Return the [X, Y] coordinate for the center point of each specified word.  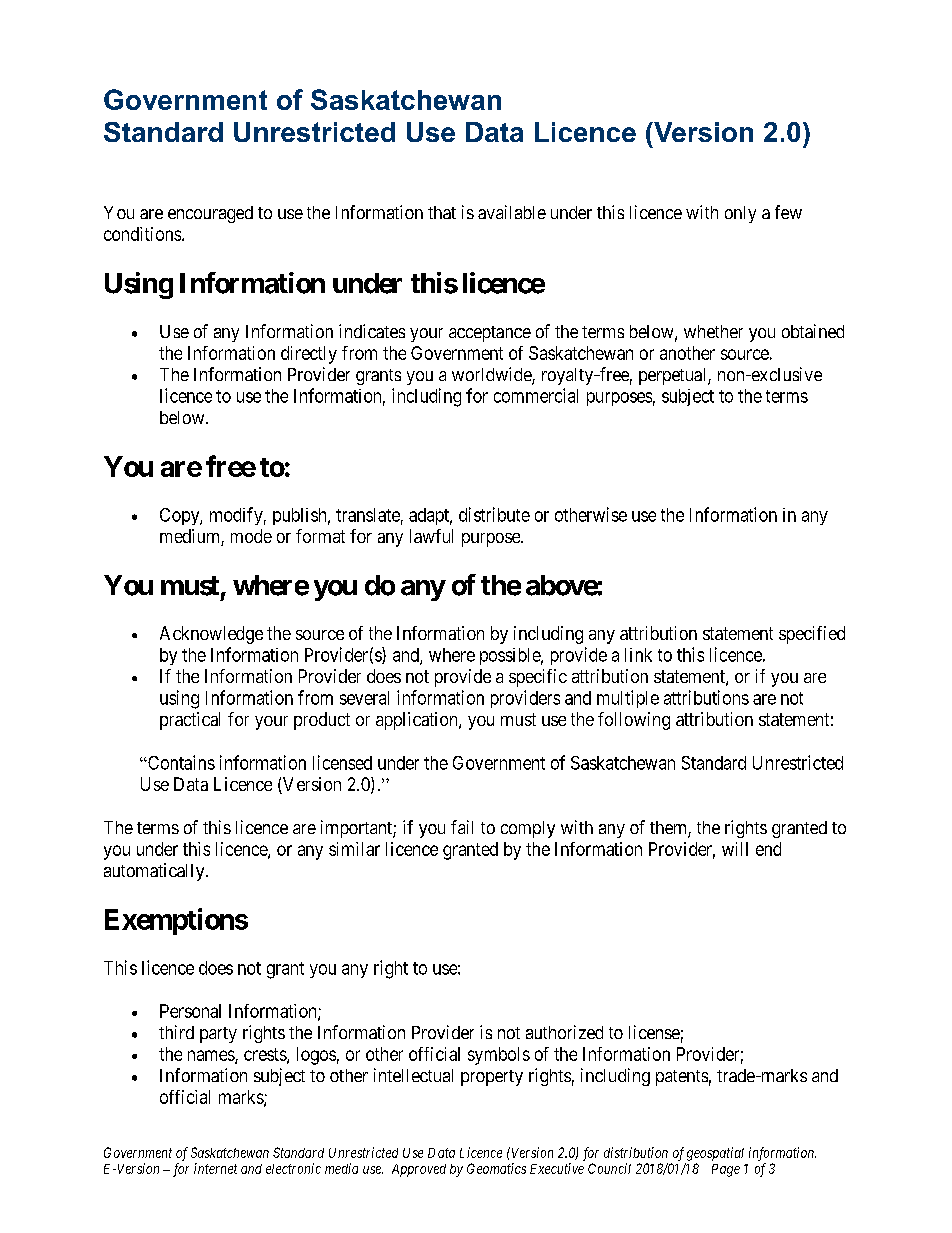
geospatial [715, 1154]
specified [812, 635]
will [735, 849]
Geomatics [496, 1168]
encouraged [210, 214]
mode [251, 536]
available [512, 212]
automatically [155, 872]
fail [462, 827]
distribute [494, 514]
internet [215, 1168]
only [740, 214]
